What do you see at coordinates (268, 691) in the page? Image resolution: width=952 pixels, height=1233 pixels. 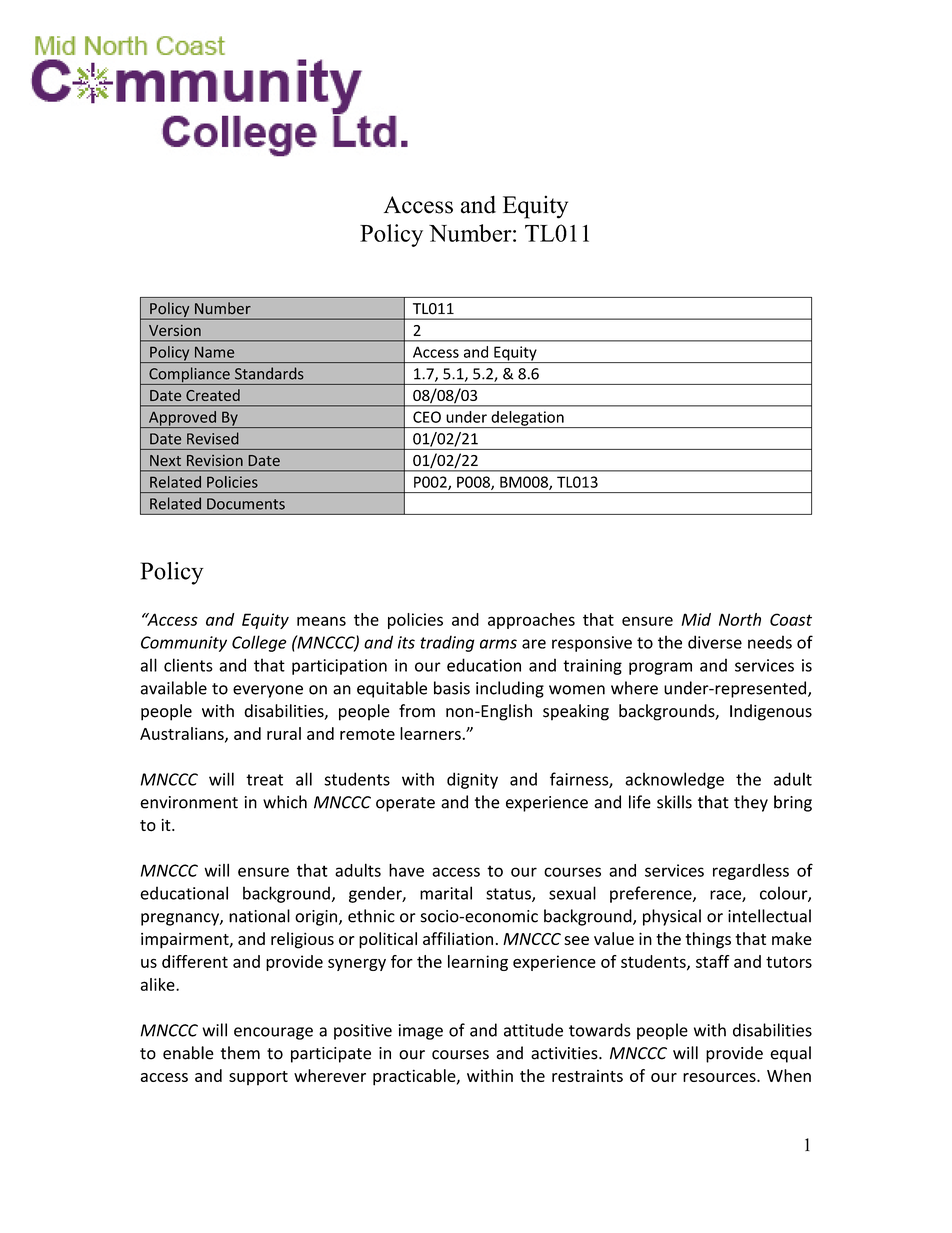 I see `everyone` at bounding box center [268, 691].
